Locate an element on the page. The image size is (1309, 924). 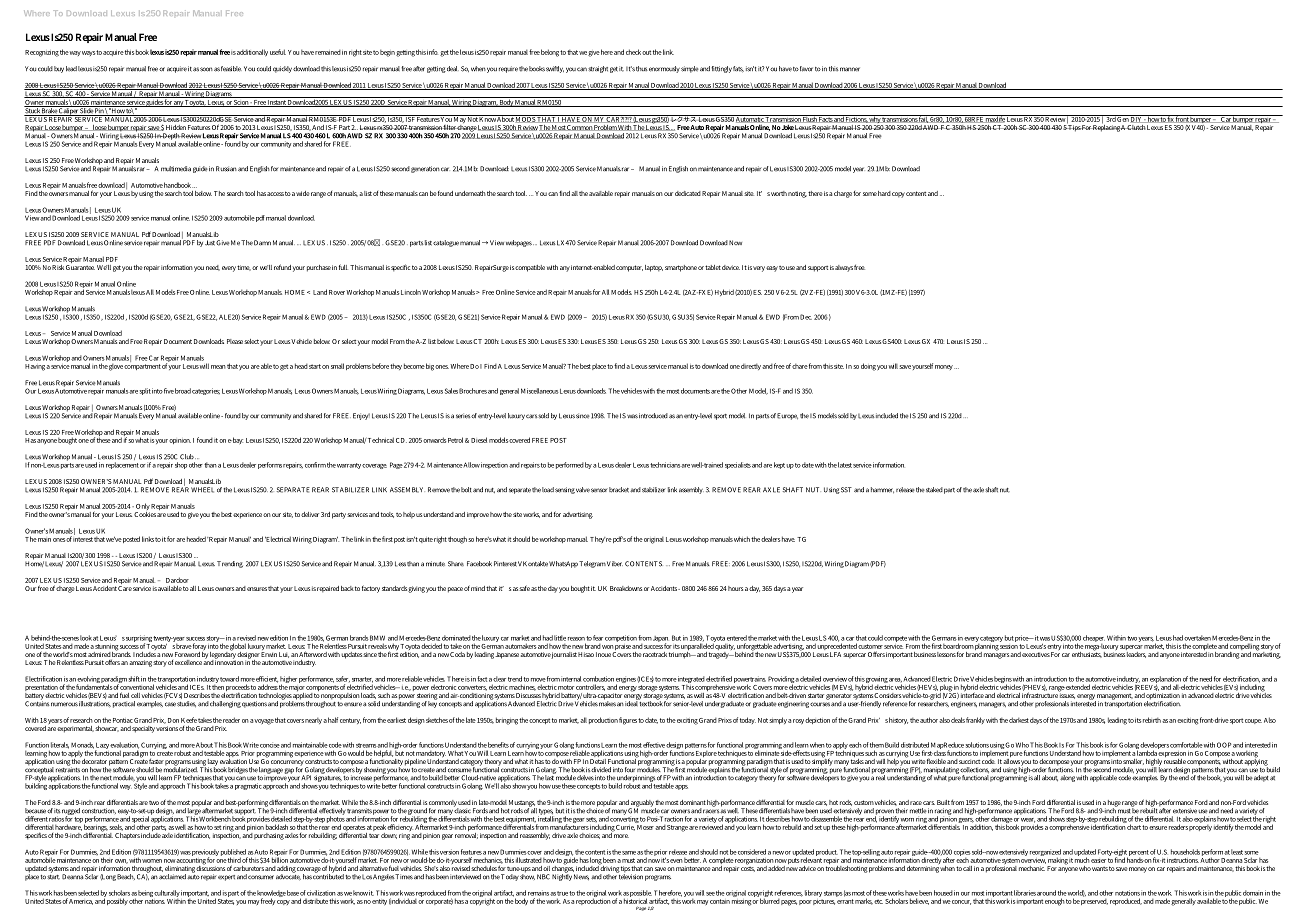
WHEEL is located at coordinates (202, 490).
